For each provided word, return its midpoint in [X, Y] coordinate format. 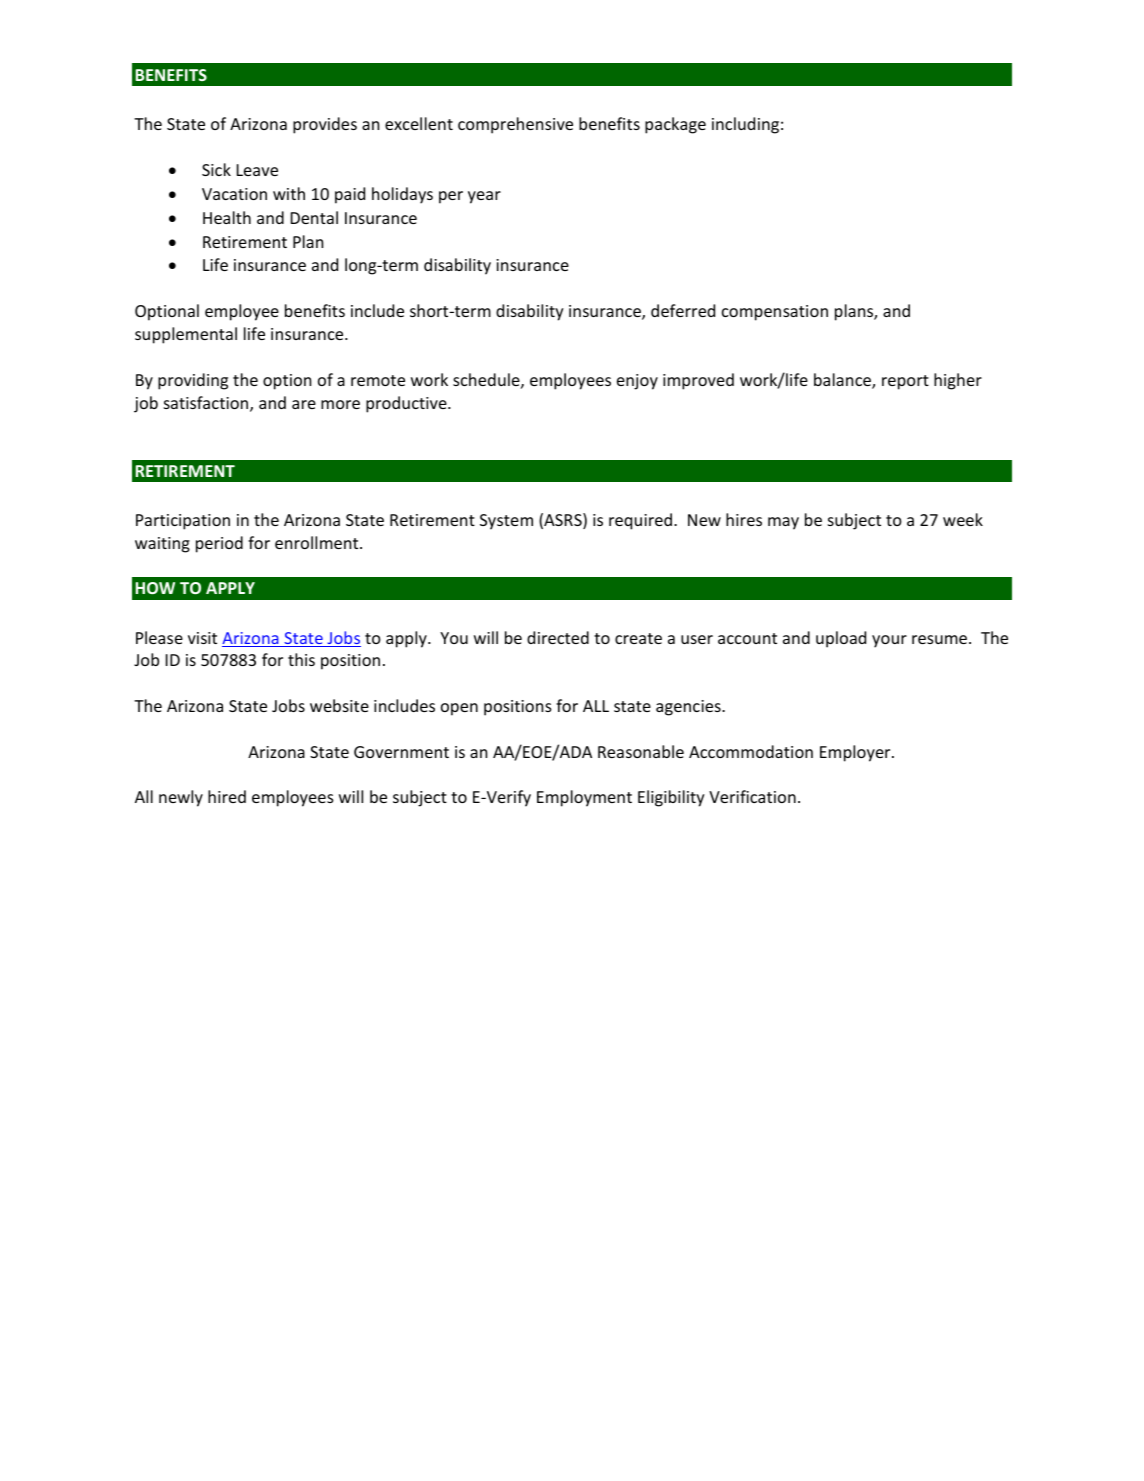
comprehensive [515, 125]
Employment [584, 798]
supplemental [186, 335]
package [675, 125]
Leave [257, 170]
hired [227, 796]
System [506, 522]
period [219, 544]
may [783, 523]
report [905, 382]
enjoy [637, 382]
